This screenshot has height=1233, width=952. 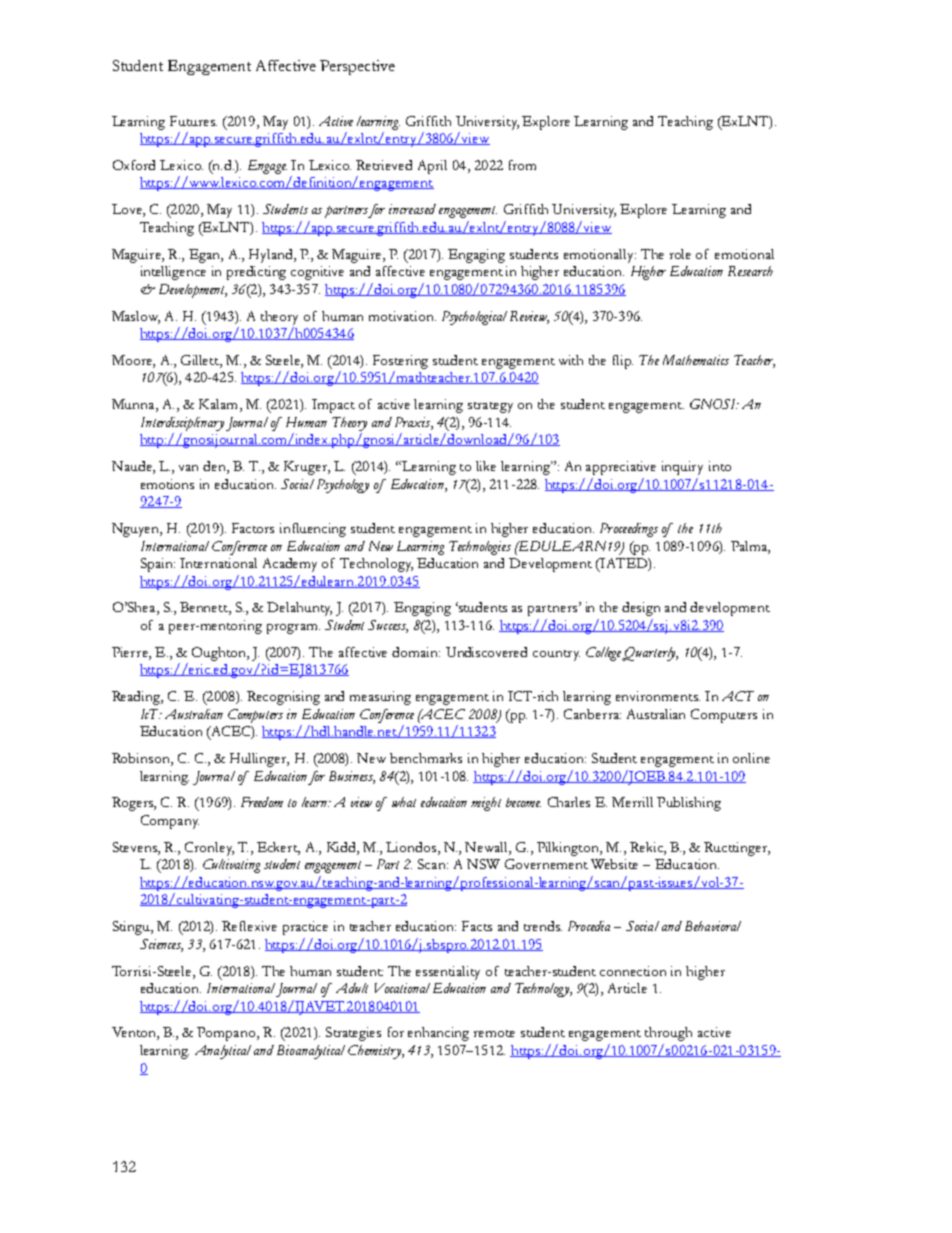 What do you see at coordinates (522, 165) in the screenshot?
I see `from` at bounding box center [522, 165].
